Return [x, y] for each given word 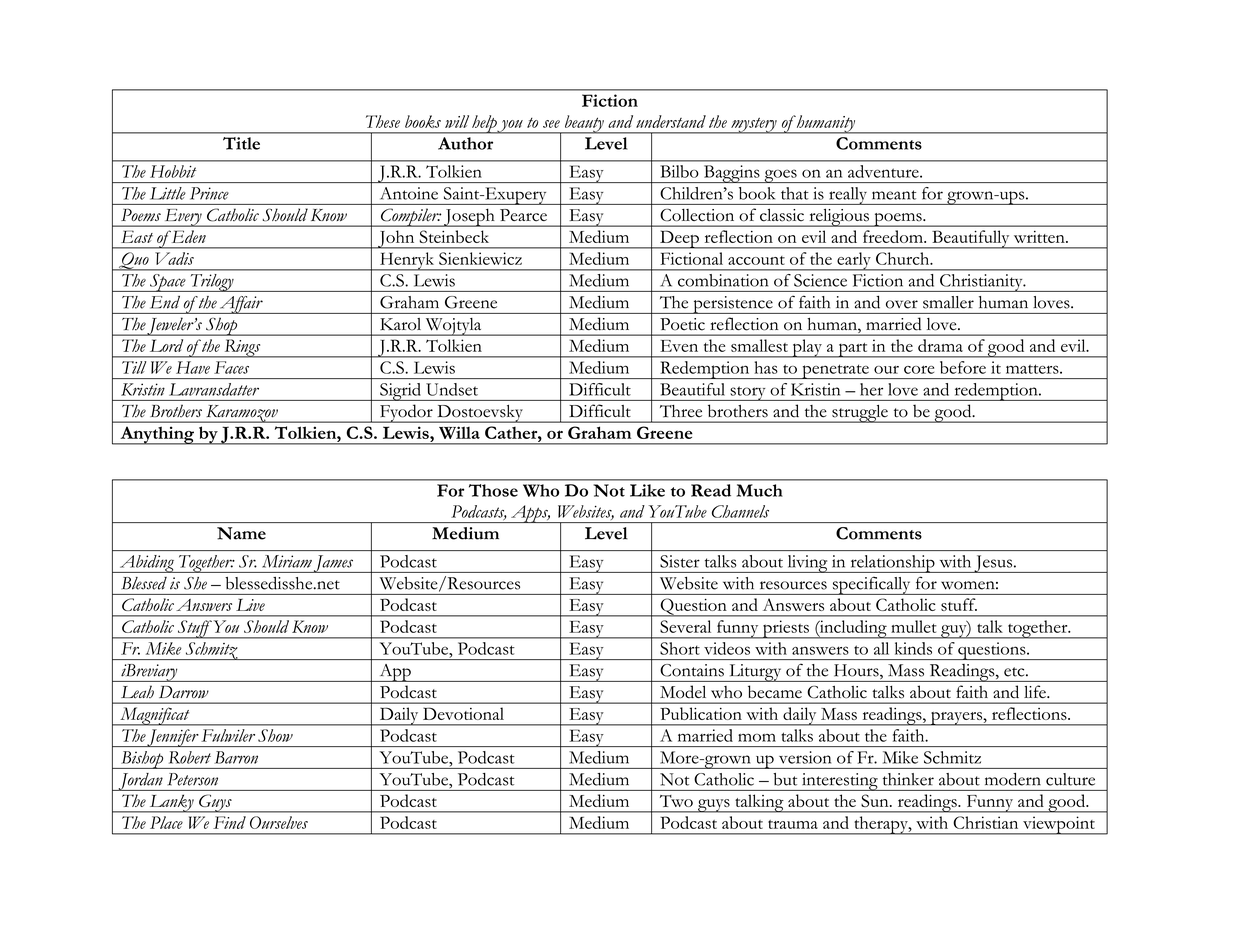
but [785, 779]
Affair [241, 305]
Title [241, 143]
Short [680, 648]
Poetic [682, 324]
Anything [157, 435]
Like [647, 490]
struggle [860, 414]
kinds [913, 648]
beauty [584, 124]
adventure [884, 171]
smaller [948, 302]
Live [250, 605]
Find [229, 822]
